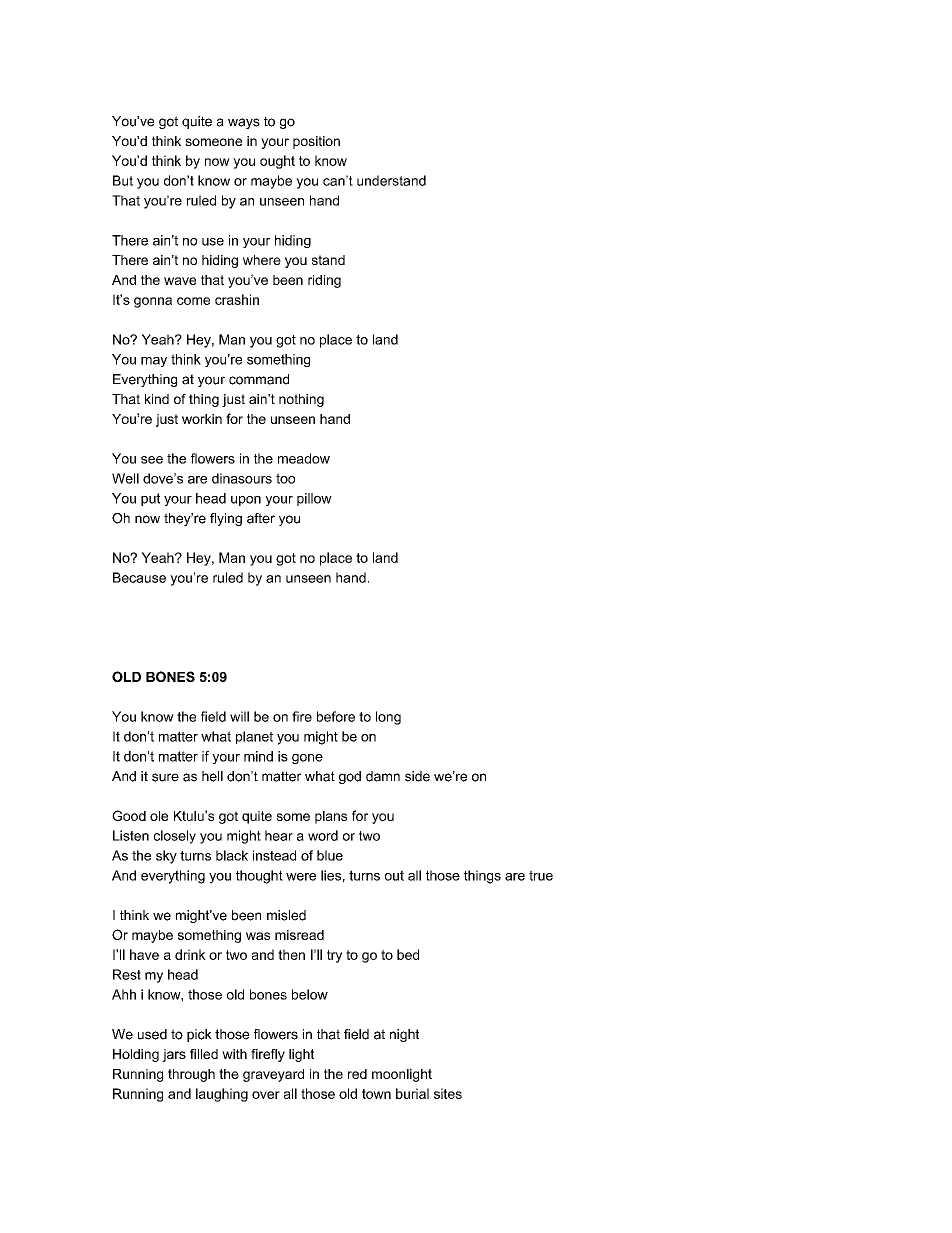 Image resolution: width=952 pixels, height=1233 pixels. What do you see at coordinates (323, 835) in the page?
I see `word` at bounding box center [323, 835].
